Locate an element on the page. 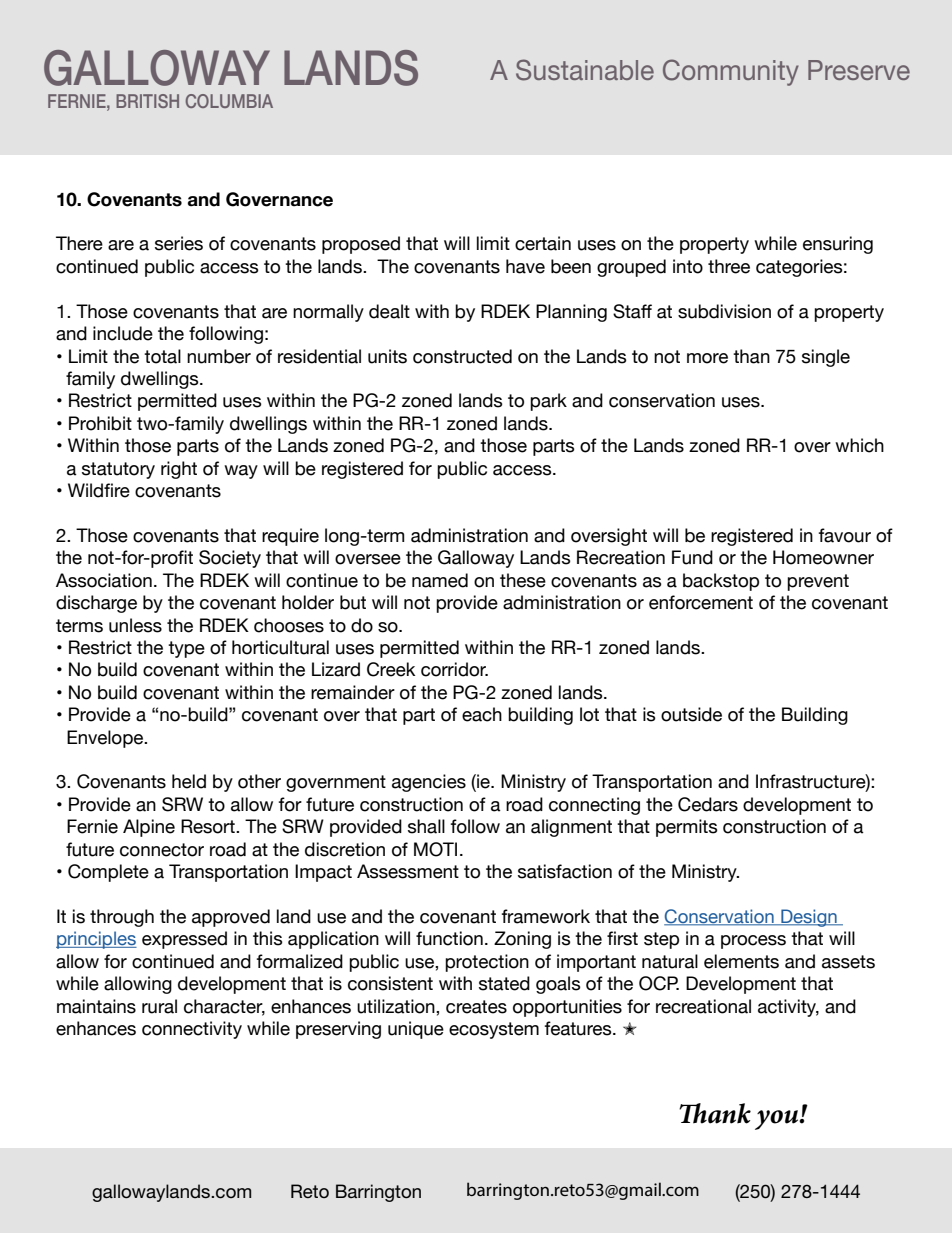  Homeowner is located at coordinates (823, 557).
